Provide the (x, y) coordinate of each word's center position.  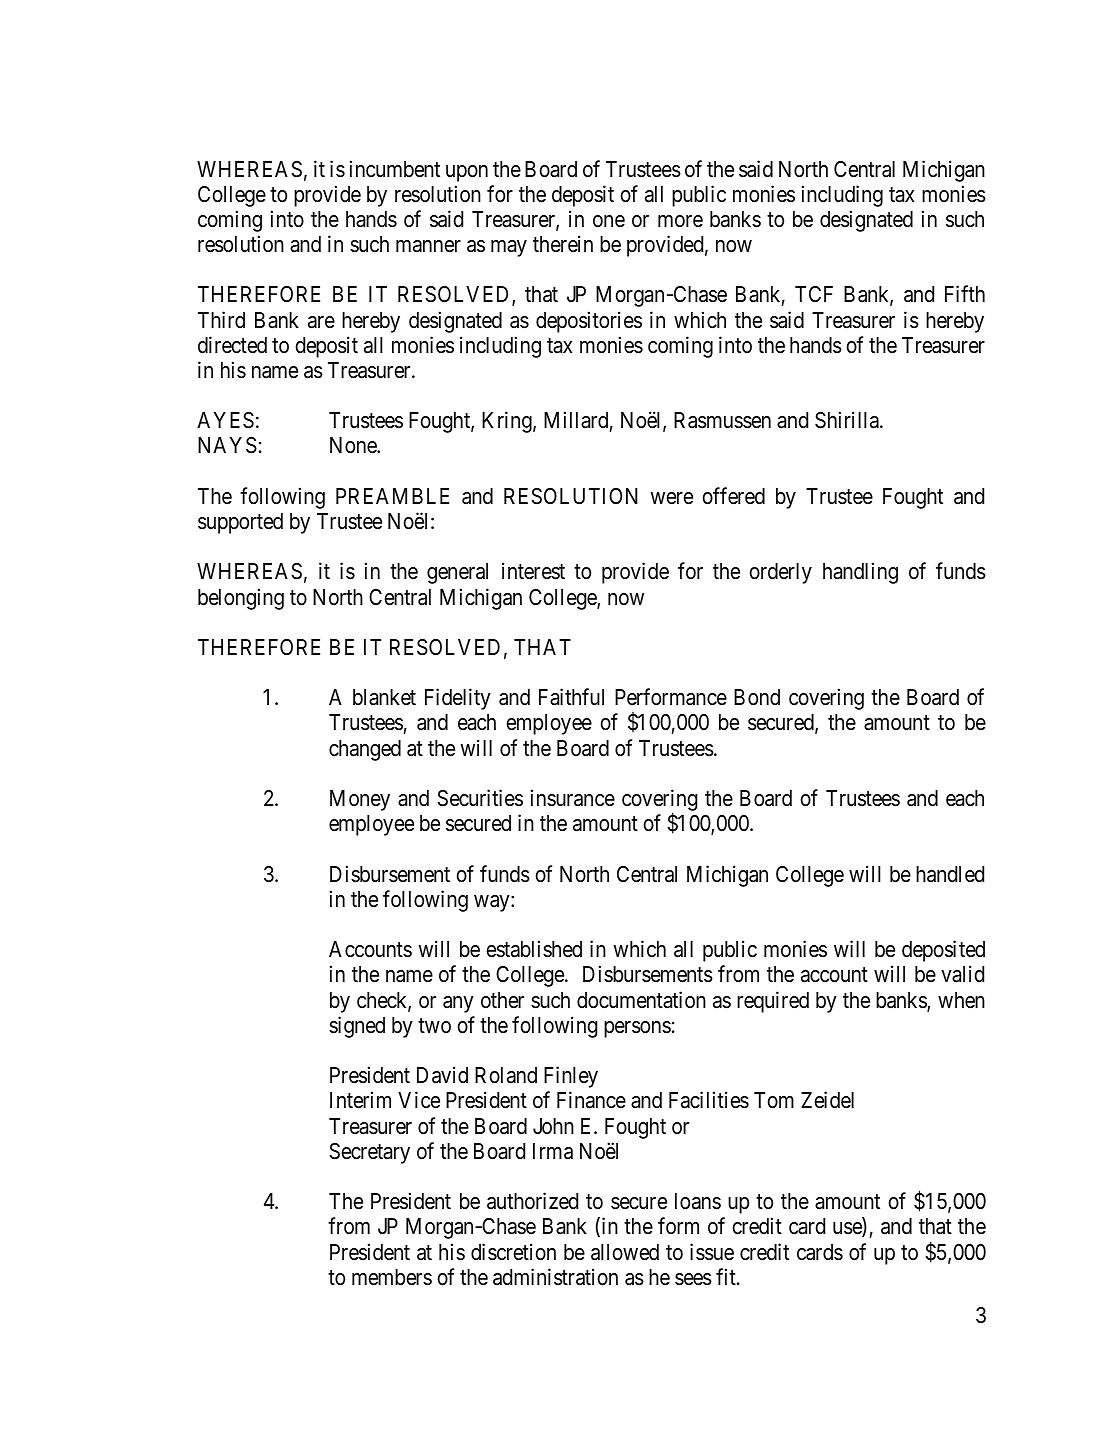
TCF (814, 294)
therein (563, 244)
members (392, 1277)
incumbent (395, 169)
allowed (625, 1252)
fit (727, 1276)
